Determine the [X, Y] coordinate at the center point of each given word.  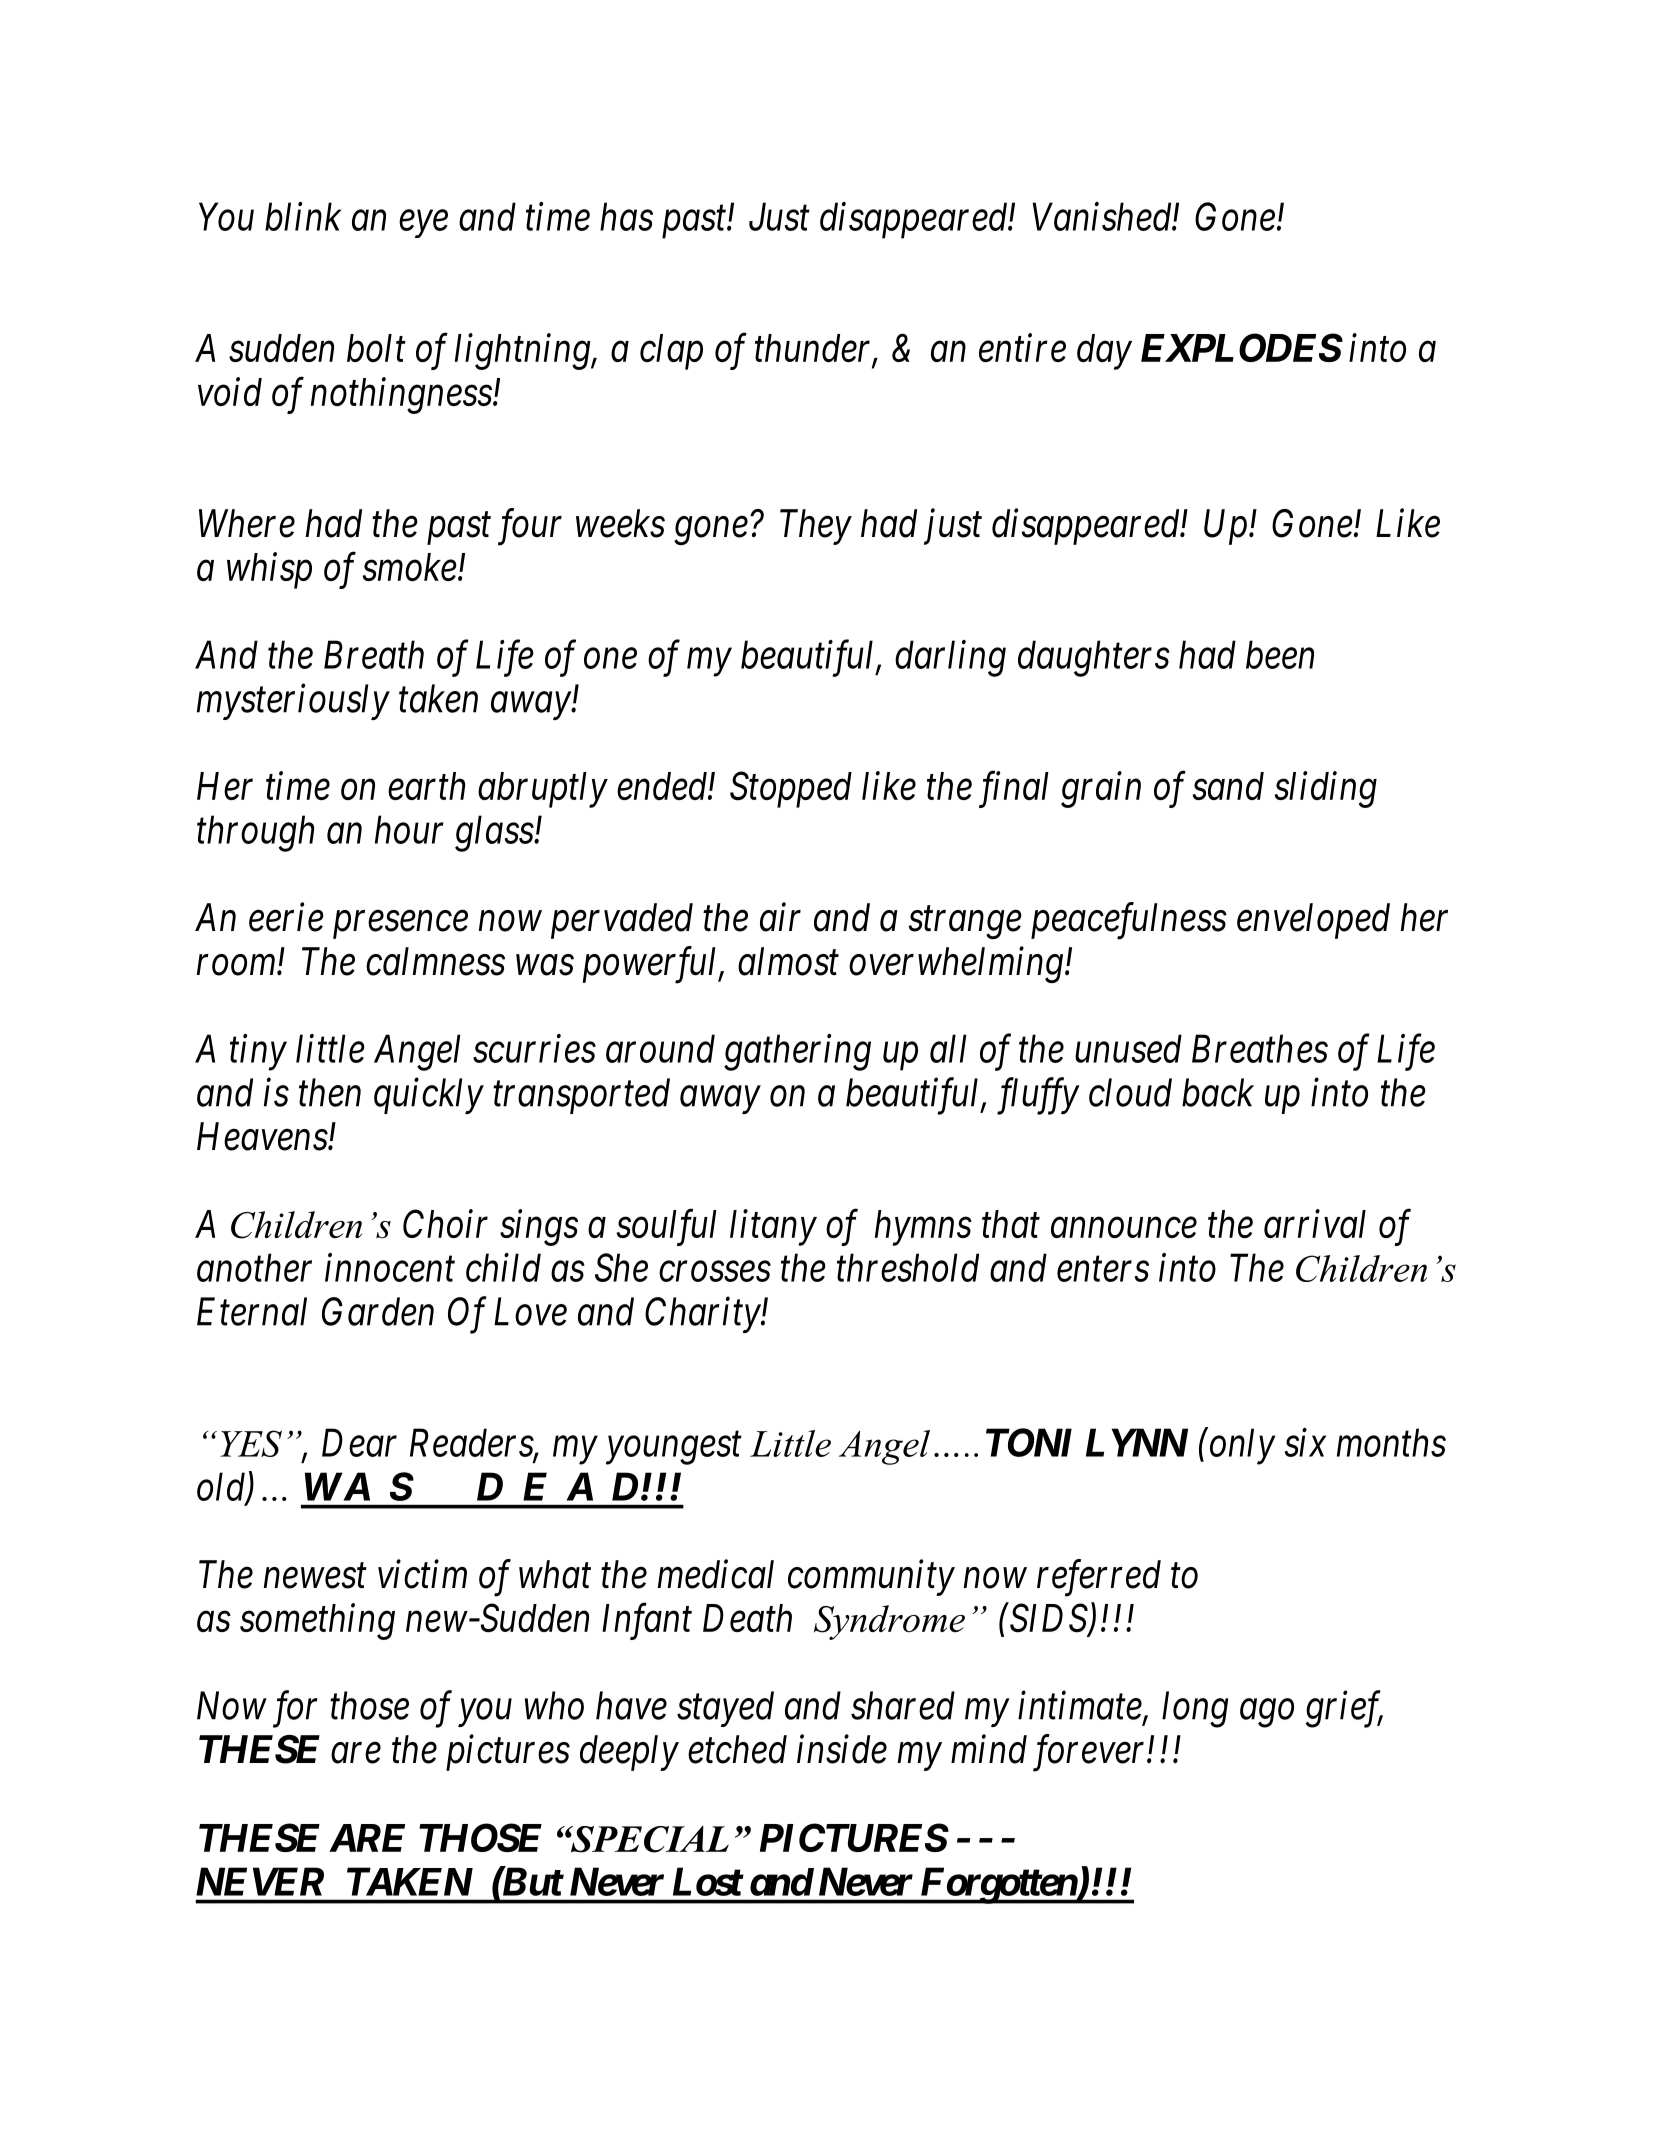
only [1241, 1446]
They [816, 527]
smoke [410, 567]
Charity [703, 1315]
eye [423, 224]
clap [671, 352]
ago [1267, 1714]
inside [842, 1749]
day [1104, 352]
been [1280, 654]
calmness [435, 961]
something [317, 1621]
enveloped [1313, 921]
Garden [378, 1311]
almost [788, 961]
